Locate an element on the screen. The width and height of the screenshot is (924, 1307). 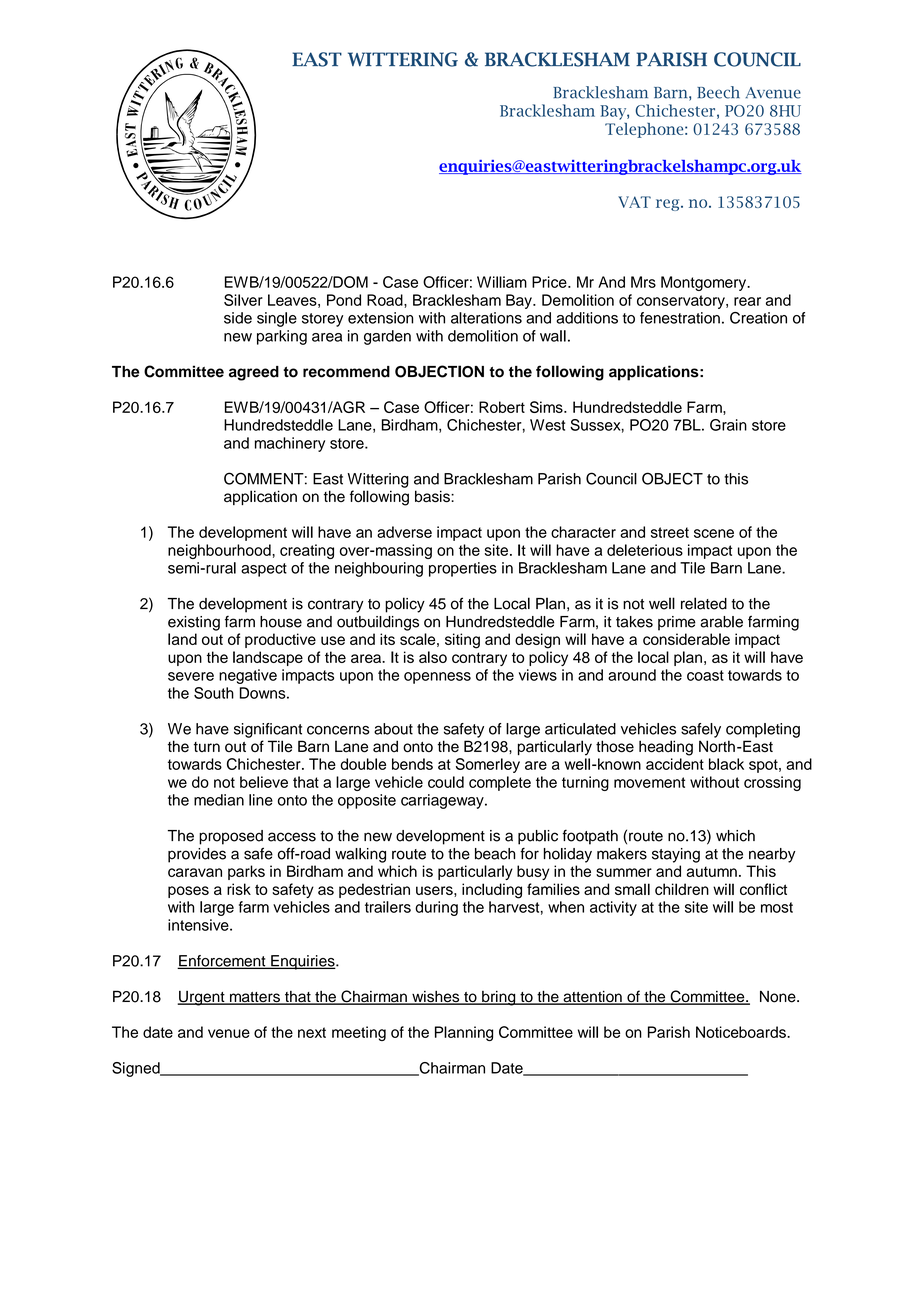
bring is located at coordinates (499, 998).
